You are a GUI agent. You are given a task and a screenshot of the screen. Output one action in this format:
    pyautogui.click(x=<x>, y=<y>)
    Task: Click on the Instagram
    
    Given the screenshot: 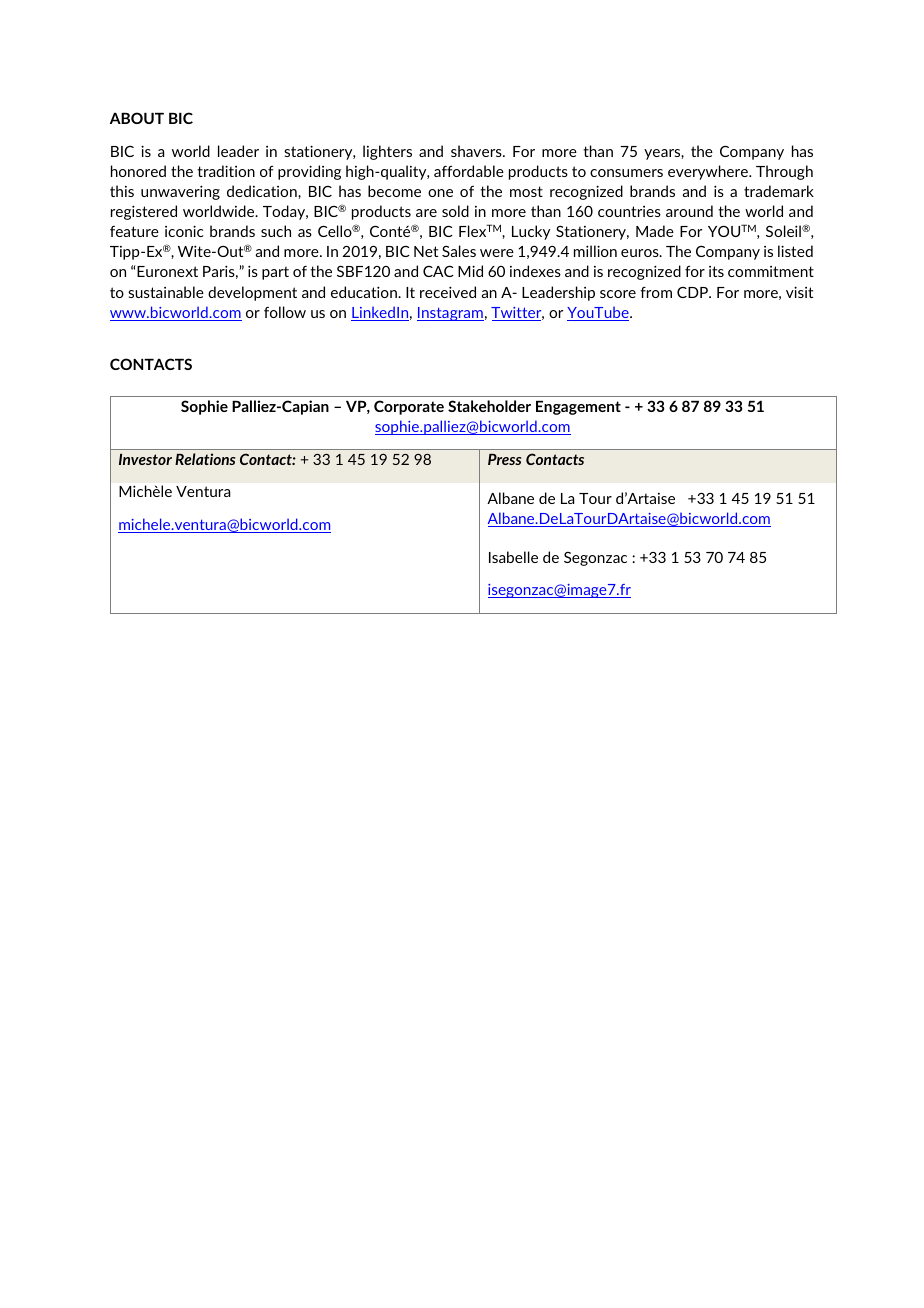 What is the action you would take?
    pyautogui.click(x=450, y=314)
